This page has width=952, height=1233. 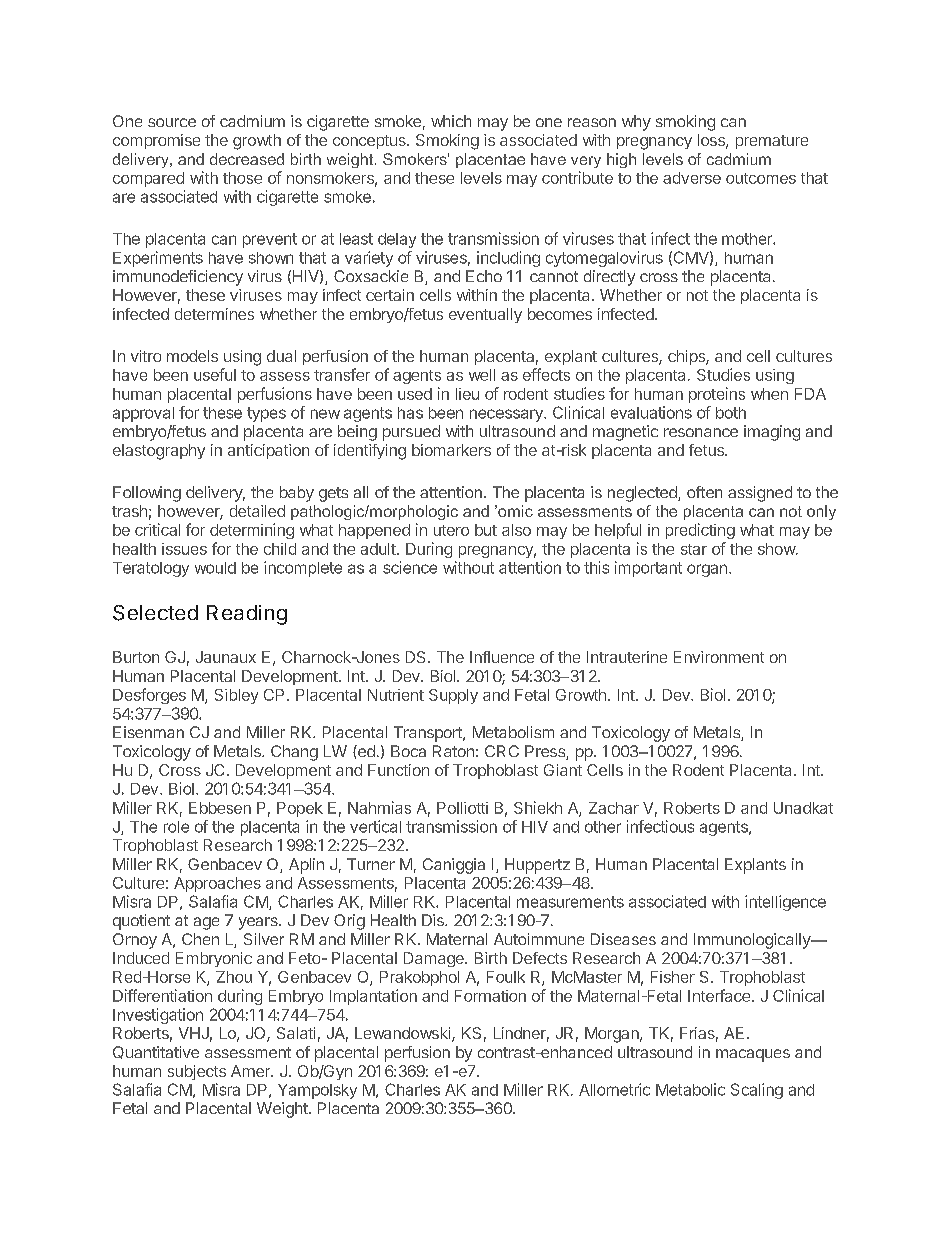 What do you see at coordinates (772, 433) in the page?
I see `imaging` at bounding box center [772, 433].
